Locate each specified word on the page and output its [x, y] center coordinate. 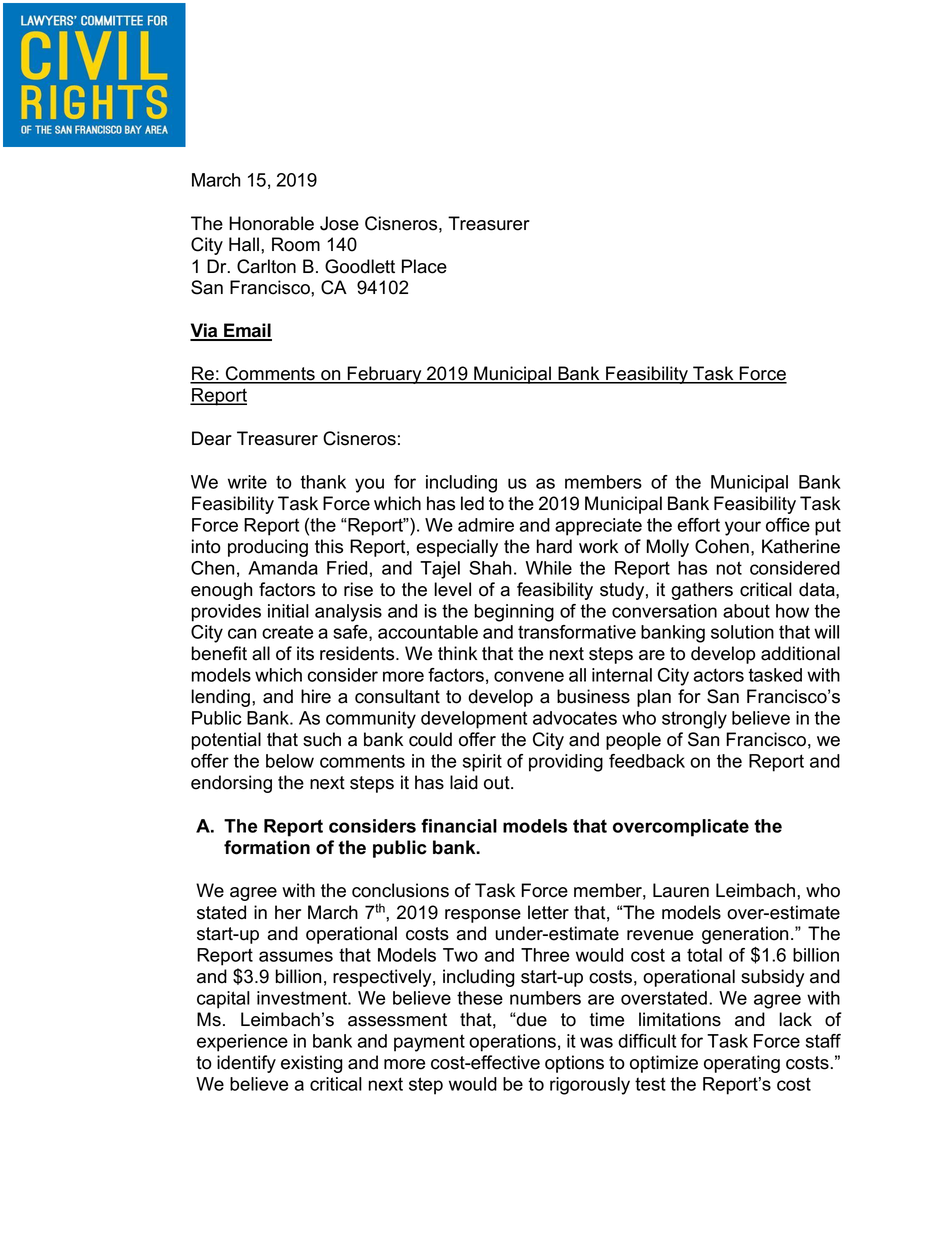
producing [268, 548]
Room [296, 244]
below [290, 761]
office [788, 525]
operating [742, 1064]
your [743, 528]
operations [512, 1043]
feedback [647, 761]
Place [424, 266]
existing [312, 1064]
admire [486, 525]
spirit [482, 763]
